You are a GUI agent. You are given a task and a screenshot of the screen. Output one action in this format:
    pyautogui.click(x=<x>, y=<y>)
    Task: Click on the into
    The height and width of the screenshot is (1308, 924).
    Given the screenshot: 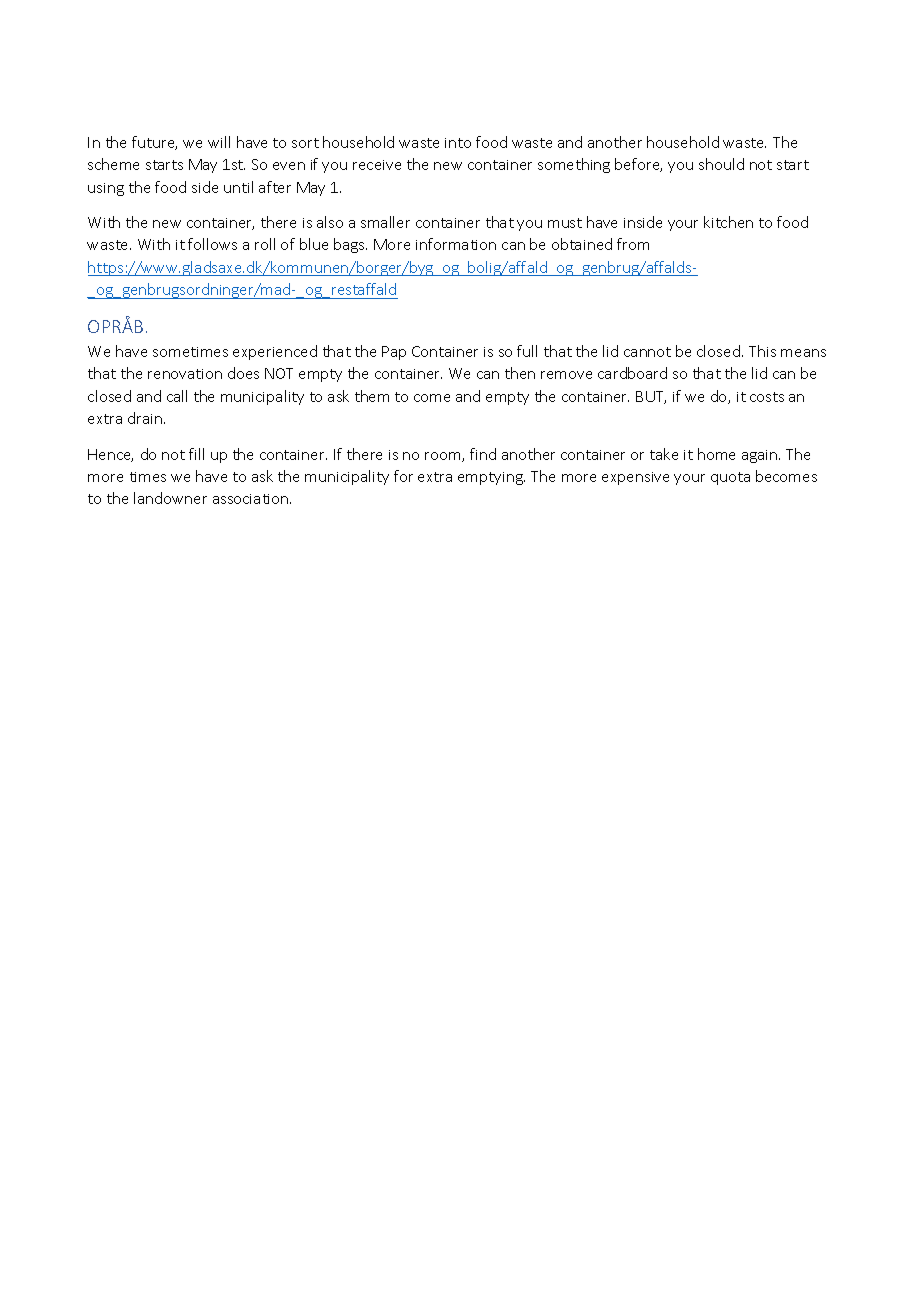 What is the action you would take?
    pyautogui.click(x=458, y=143)
